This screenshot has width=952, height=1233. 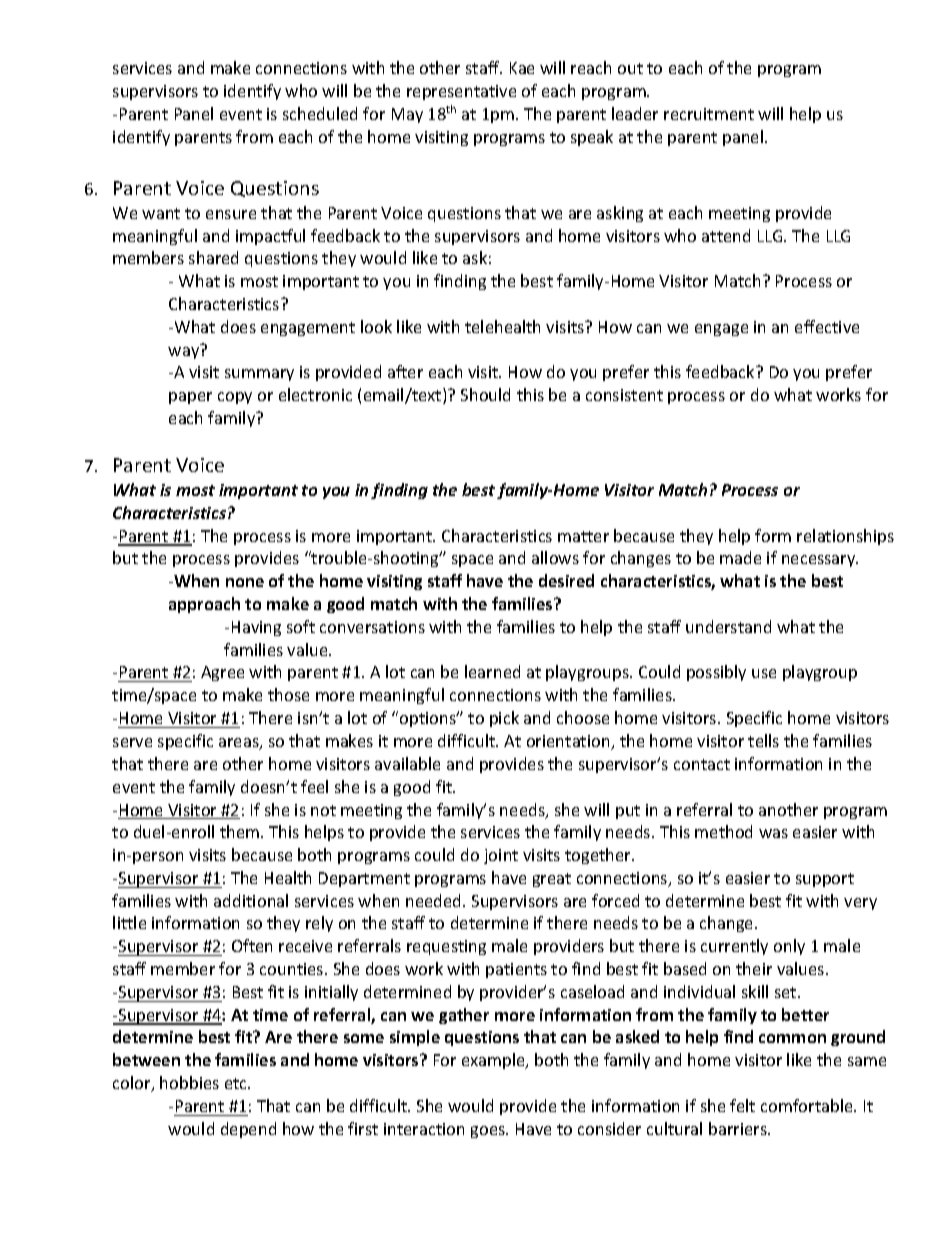 What do you see at coordinates (489, 1132) in the screenshot?
I see `goes` at bounding box center [489, 1132].
